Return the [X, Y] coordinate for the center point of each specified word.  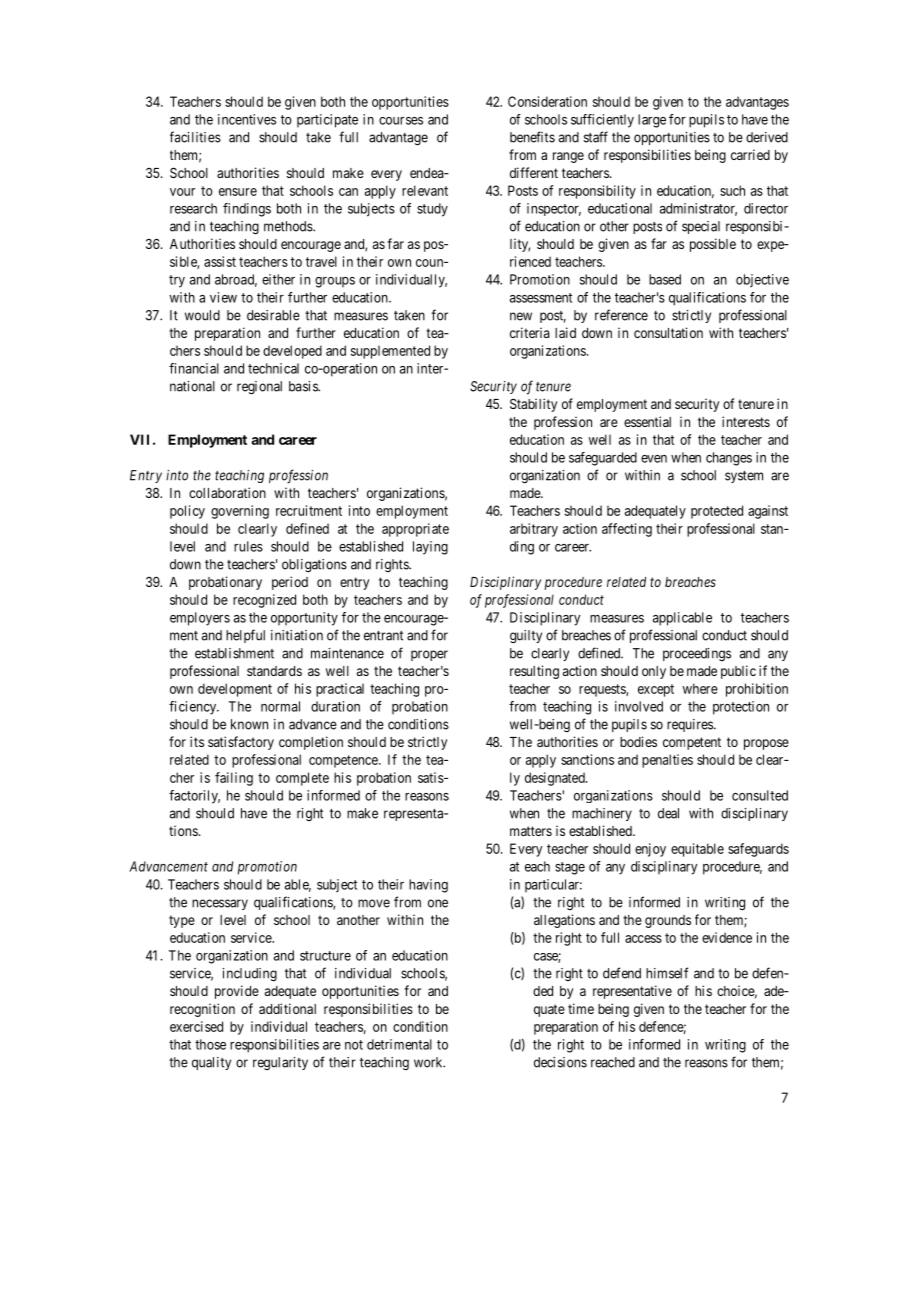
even [654, 459]
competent [692, 743]
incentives [247, 119]
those [210, 1044]
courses [401, 121]
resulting [534, 672]
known [249, 724]
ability [539, 405]
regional [259, 388]
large [652, 121]
